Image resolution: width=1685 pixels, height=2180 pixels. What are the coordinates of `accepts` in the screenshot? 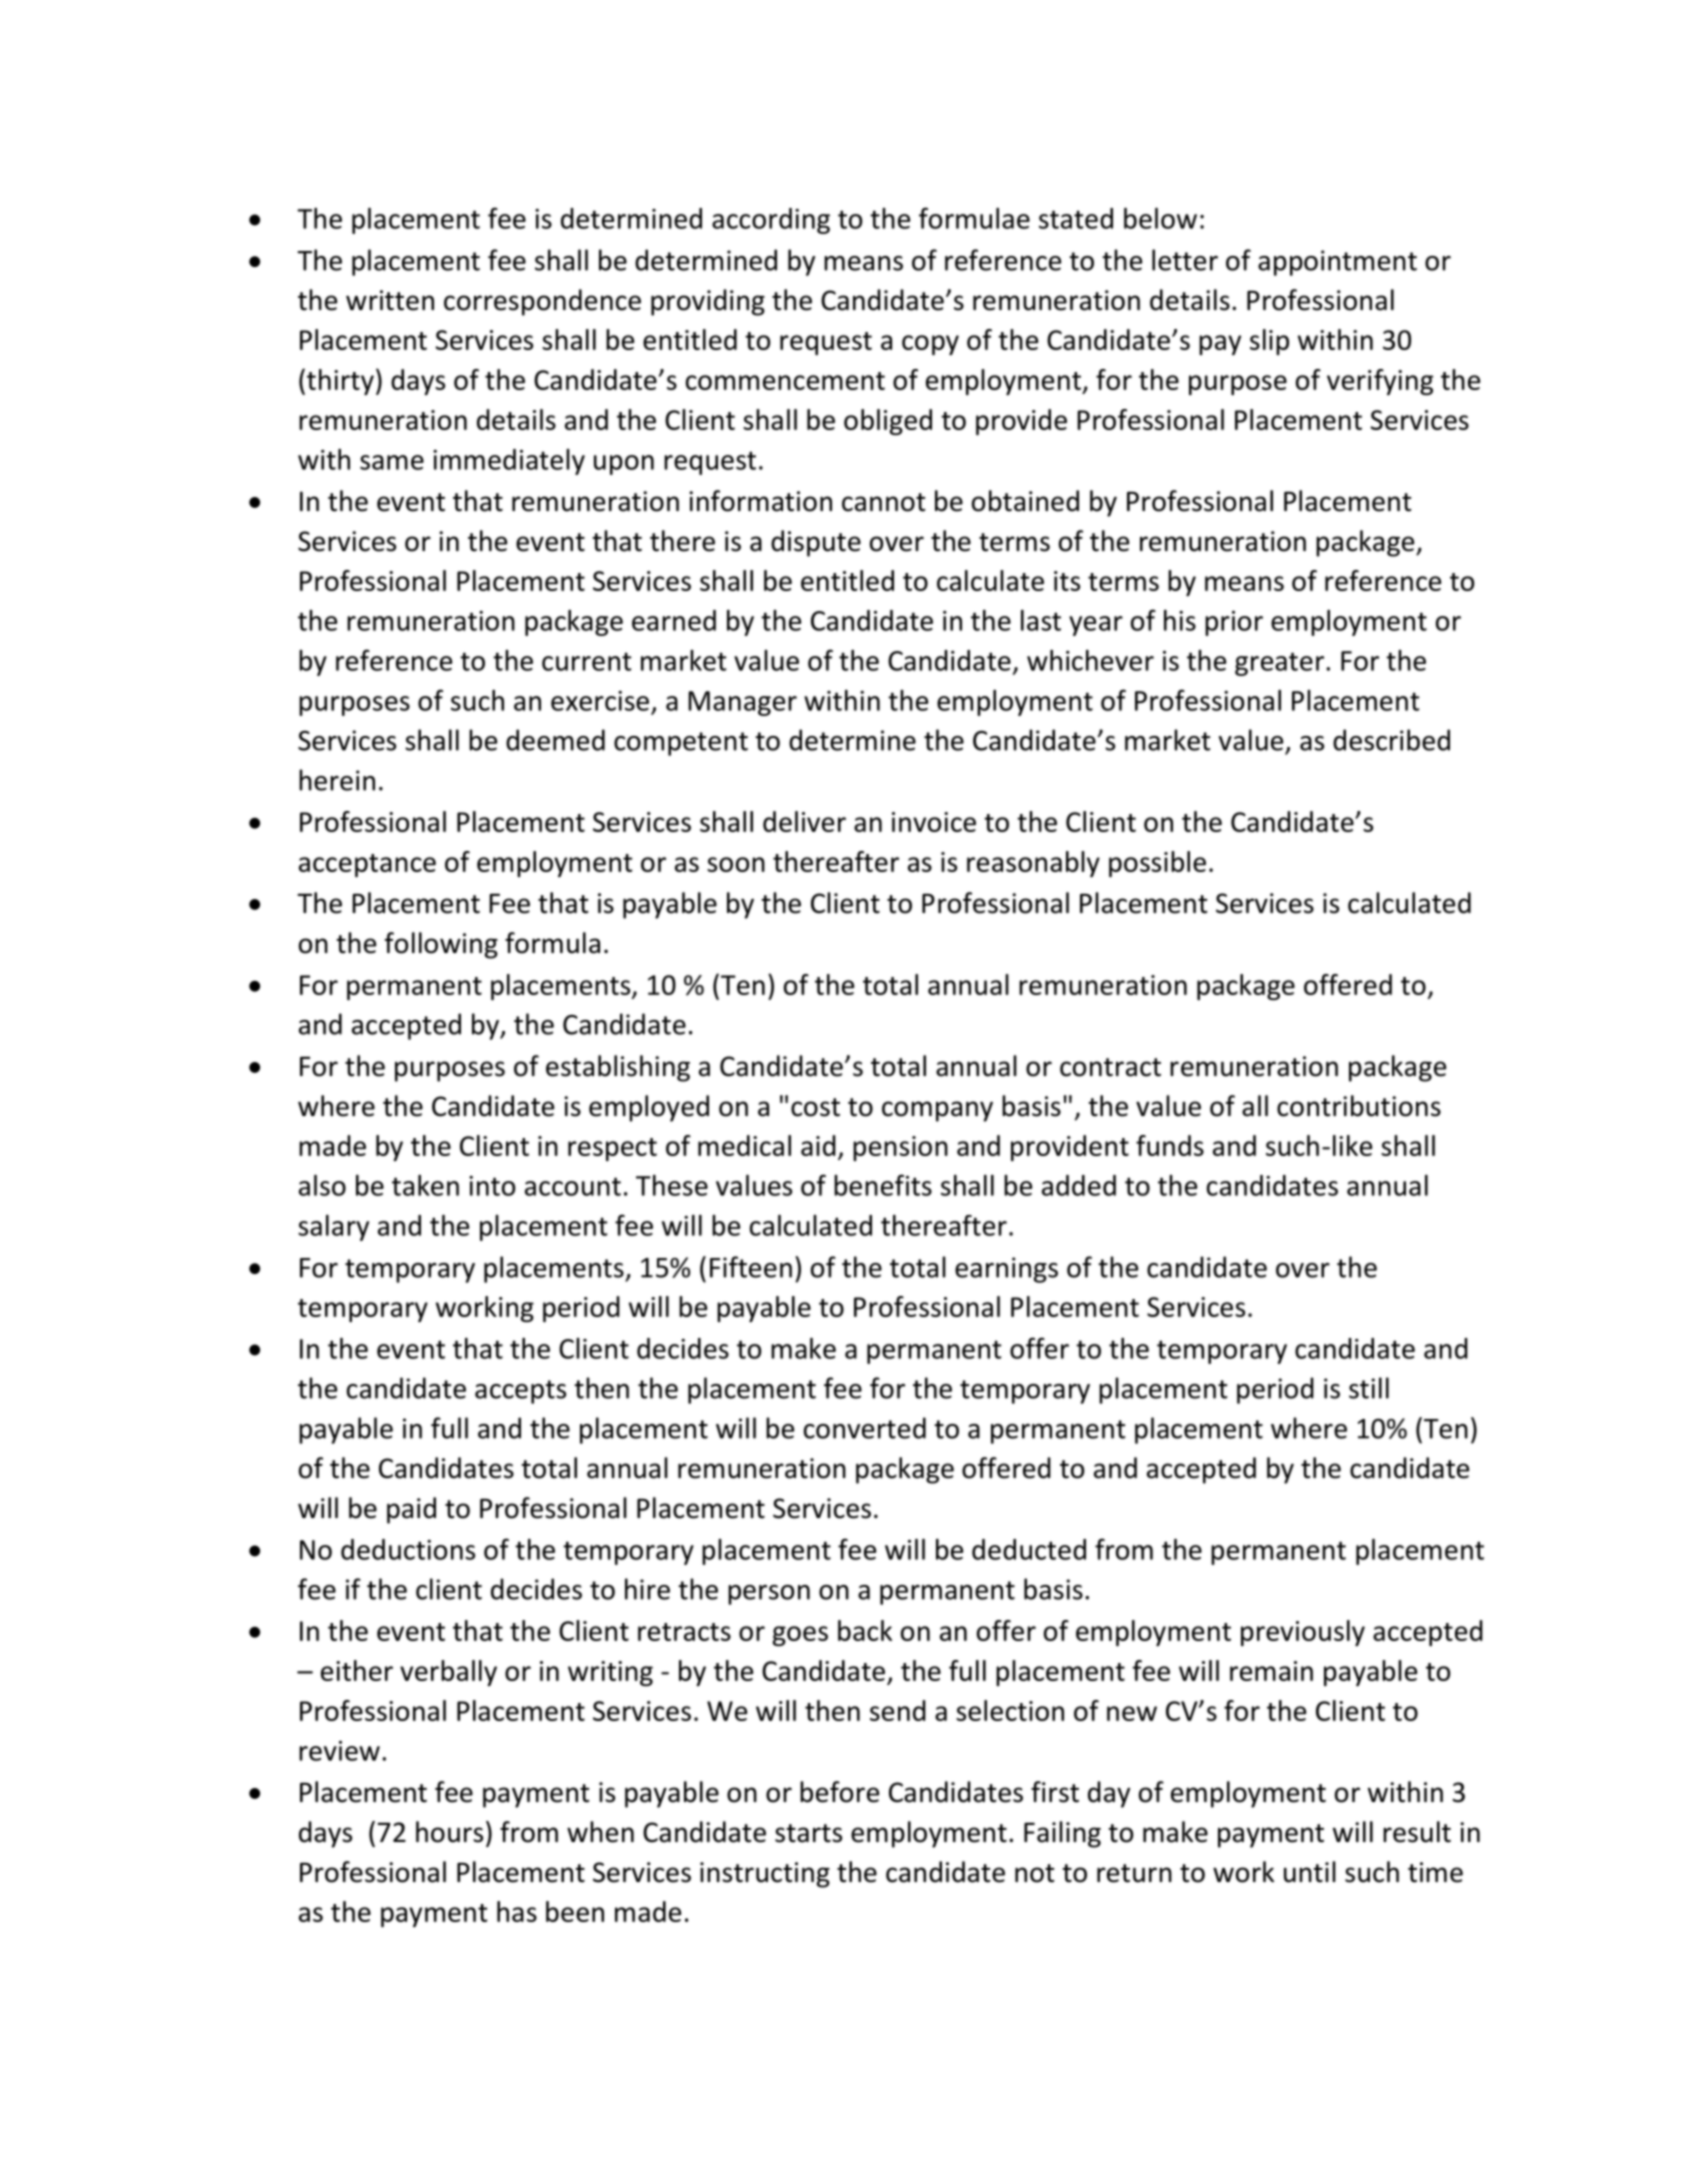 It's located at (520, 1392).
